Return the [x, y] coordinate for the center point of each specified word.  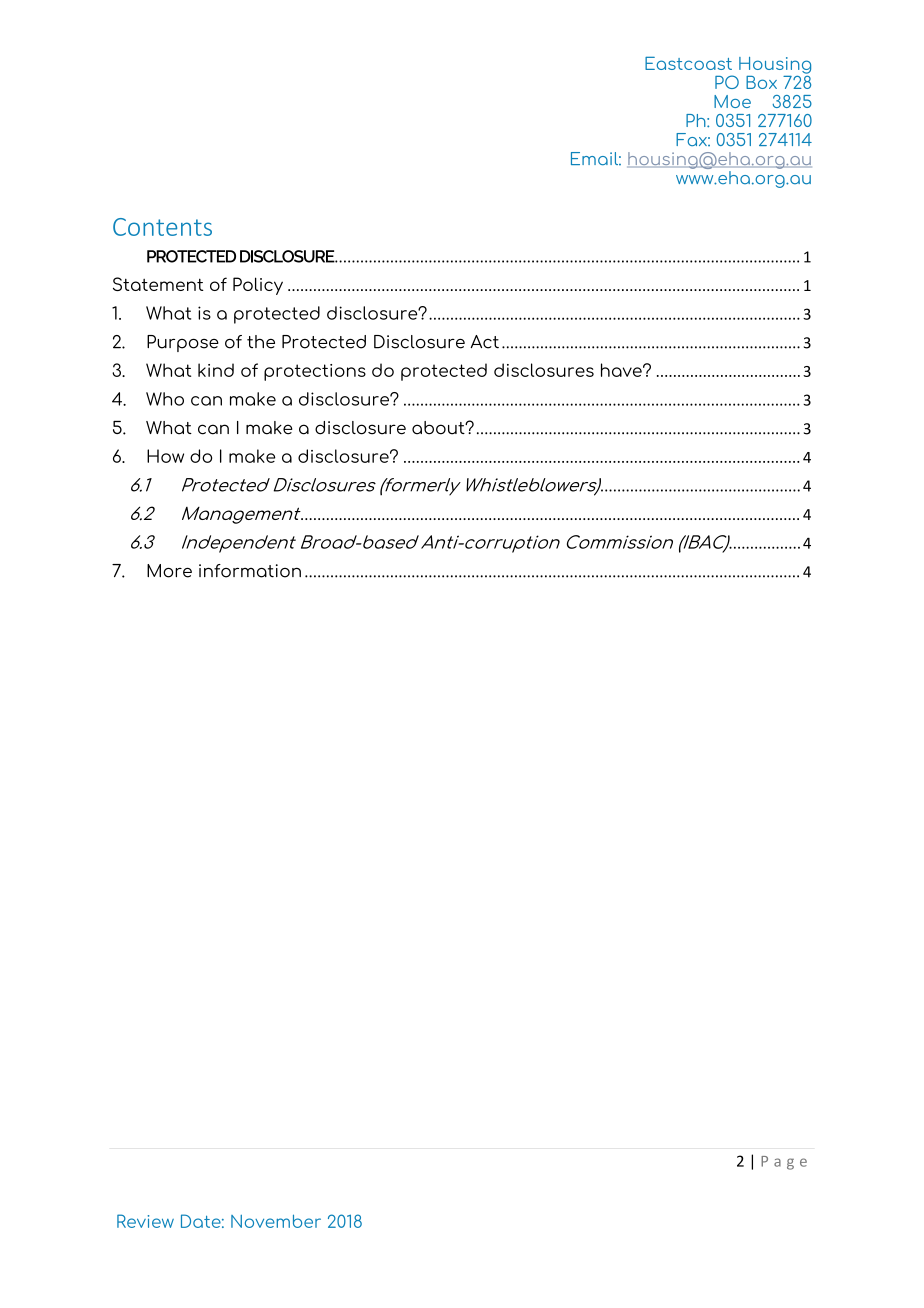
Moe [732, 101]
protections [315, 372]
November [276, 1221]
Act [484, 342]
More [169, 571]
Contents [162, 227]
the [261, 342]
